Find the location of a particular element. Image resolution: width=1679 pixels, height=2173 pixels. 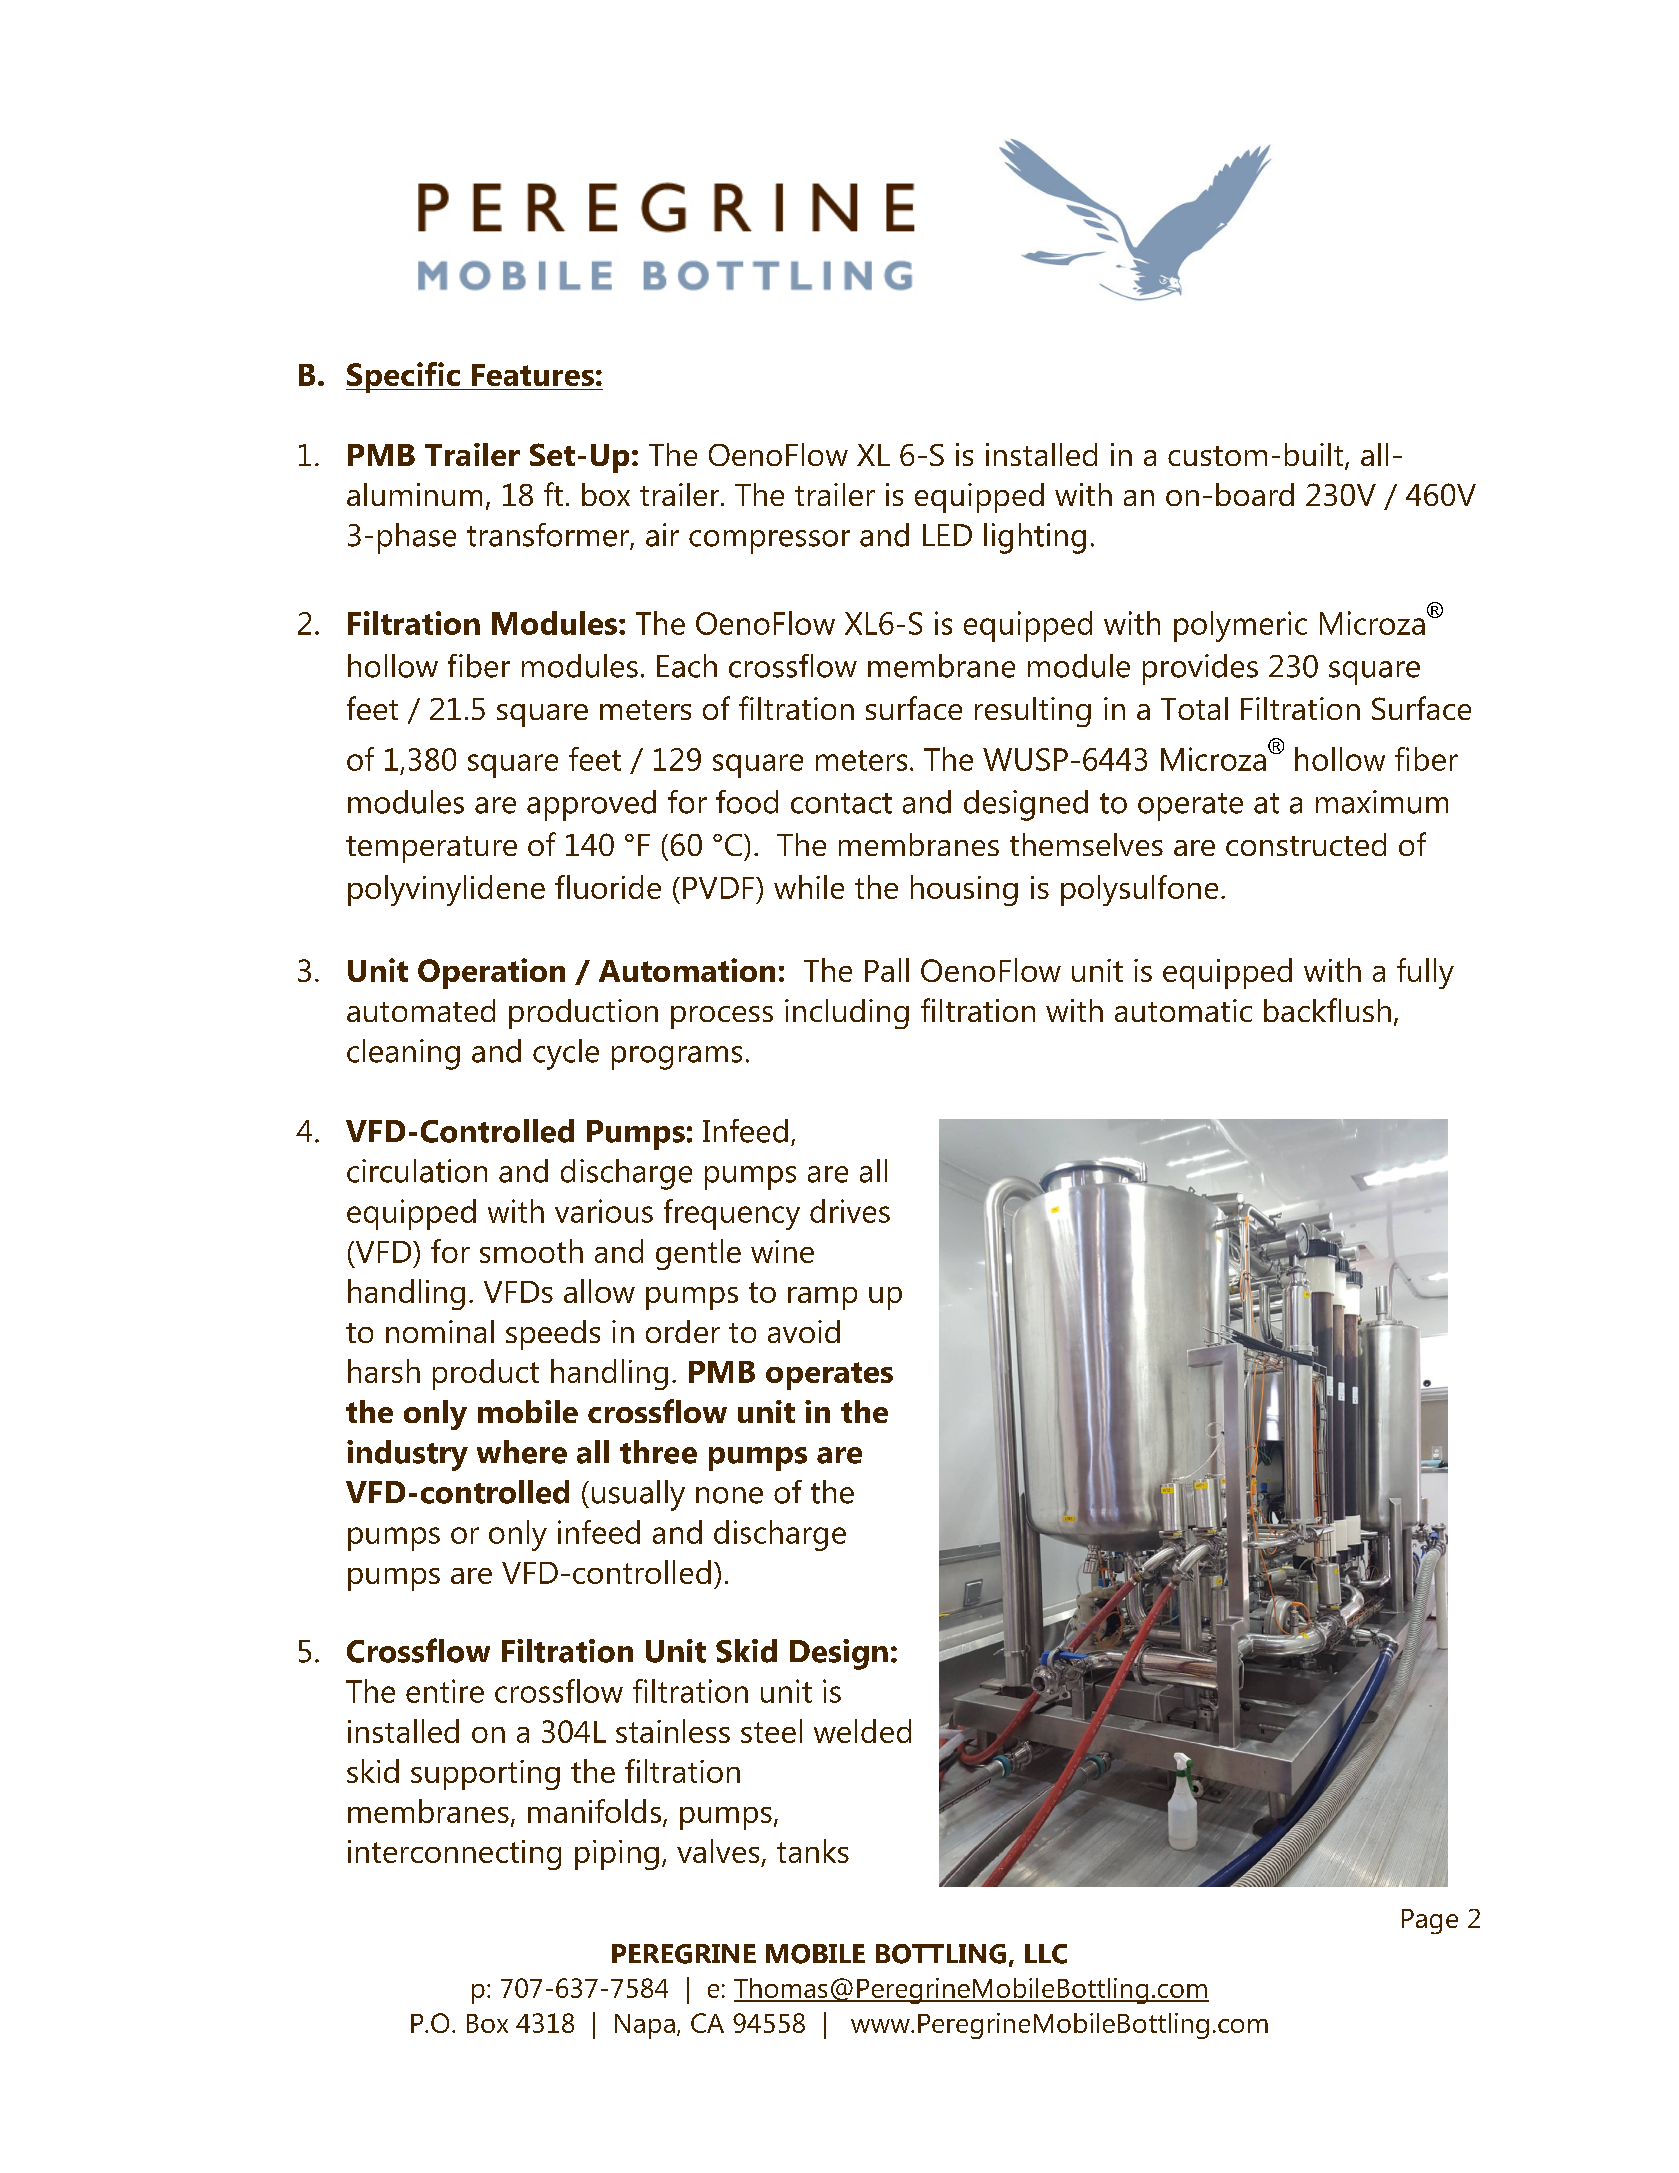

Page is located at coordinates (1430, 1921).
